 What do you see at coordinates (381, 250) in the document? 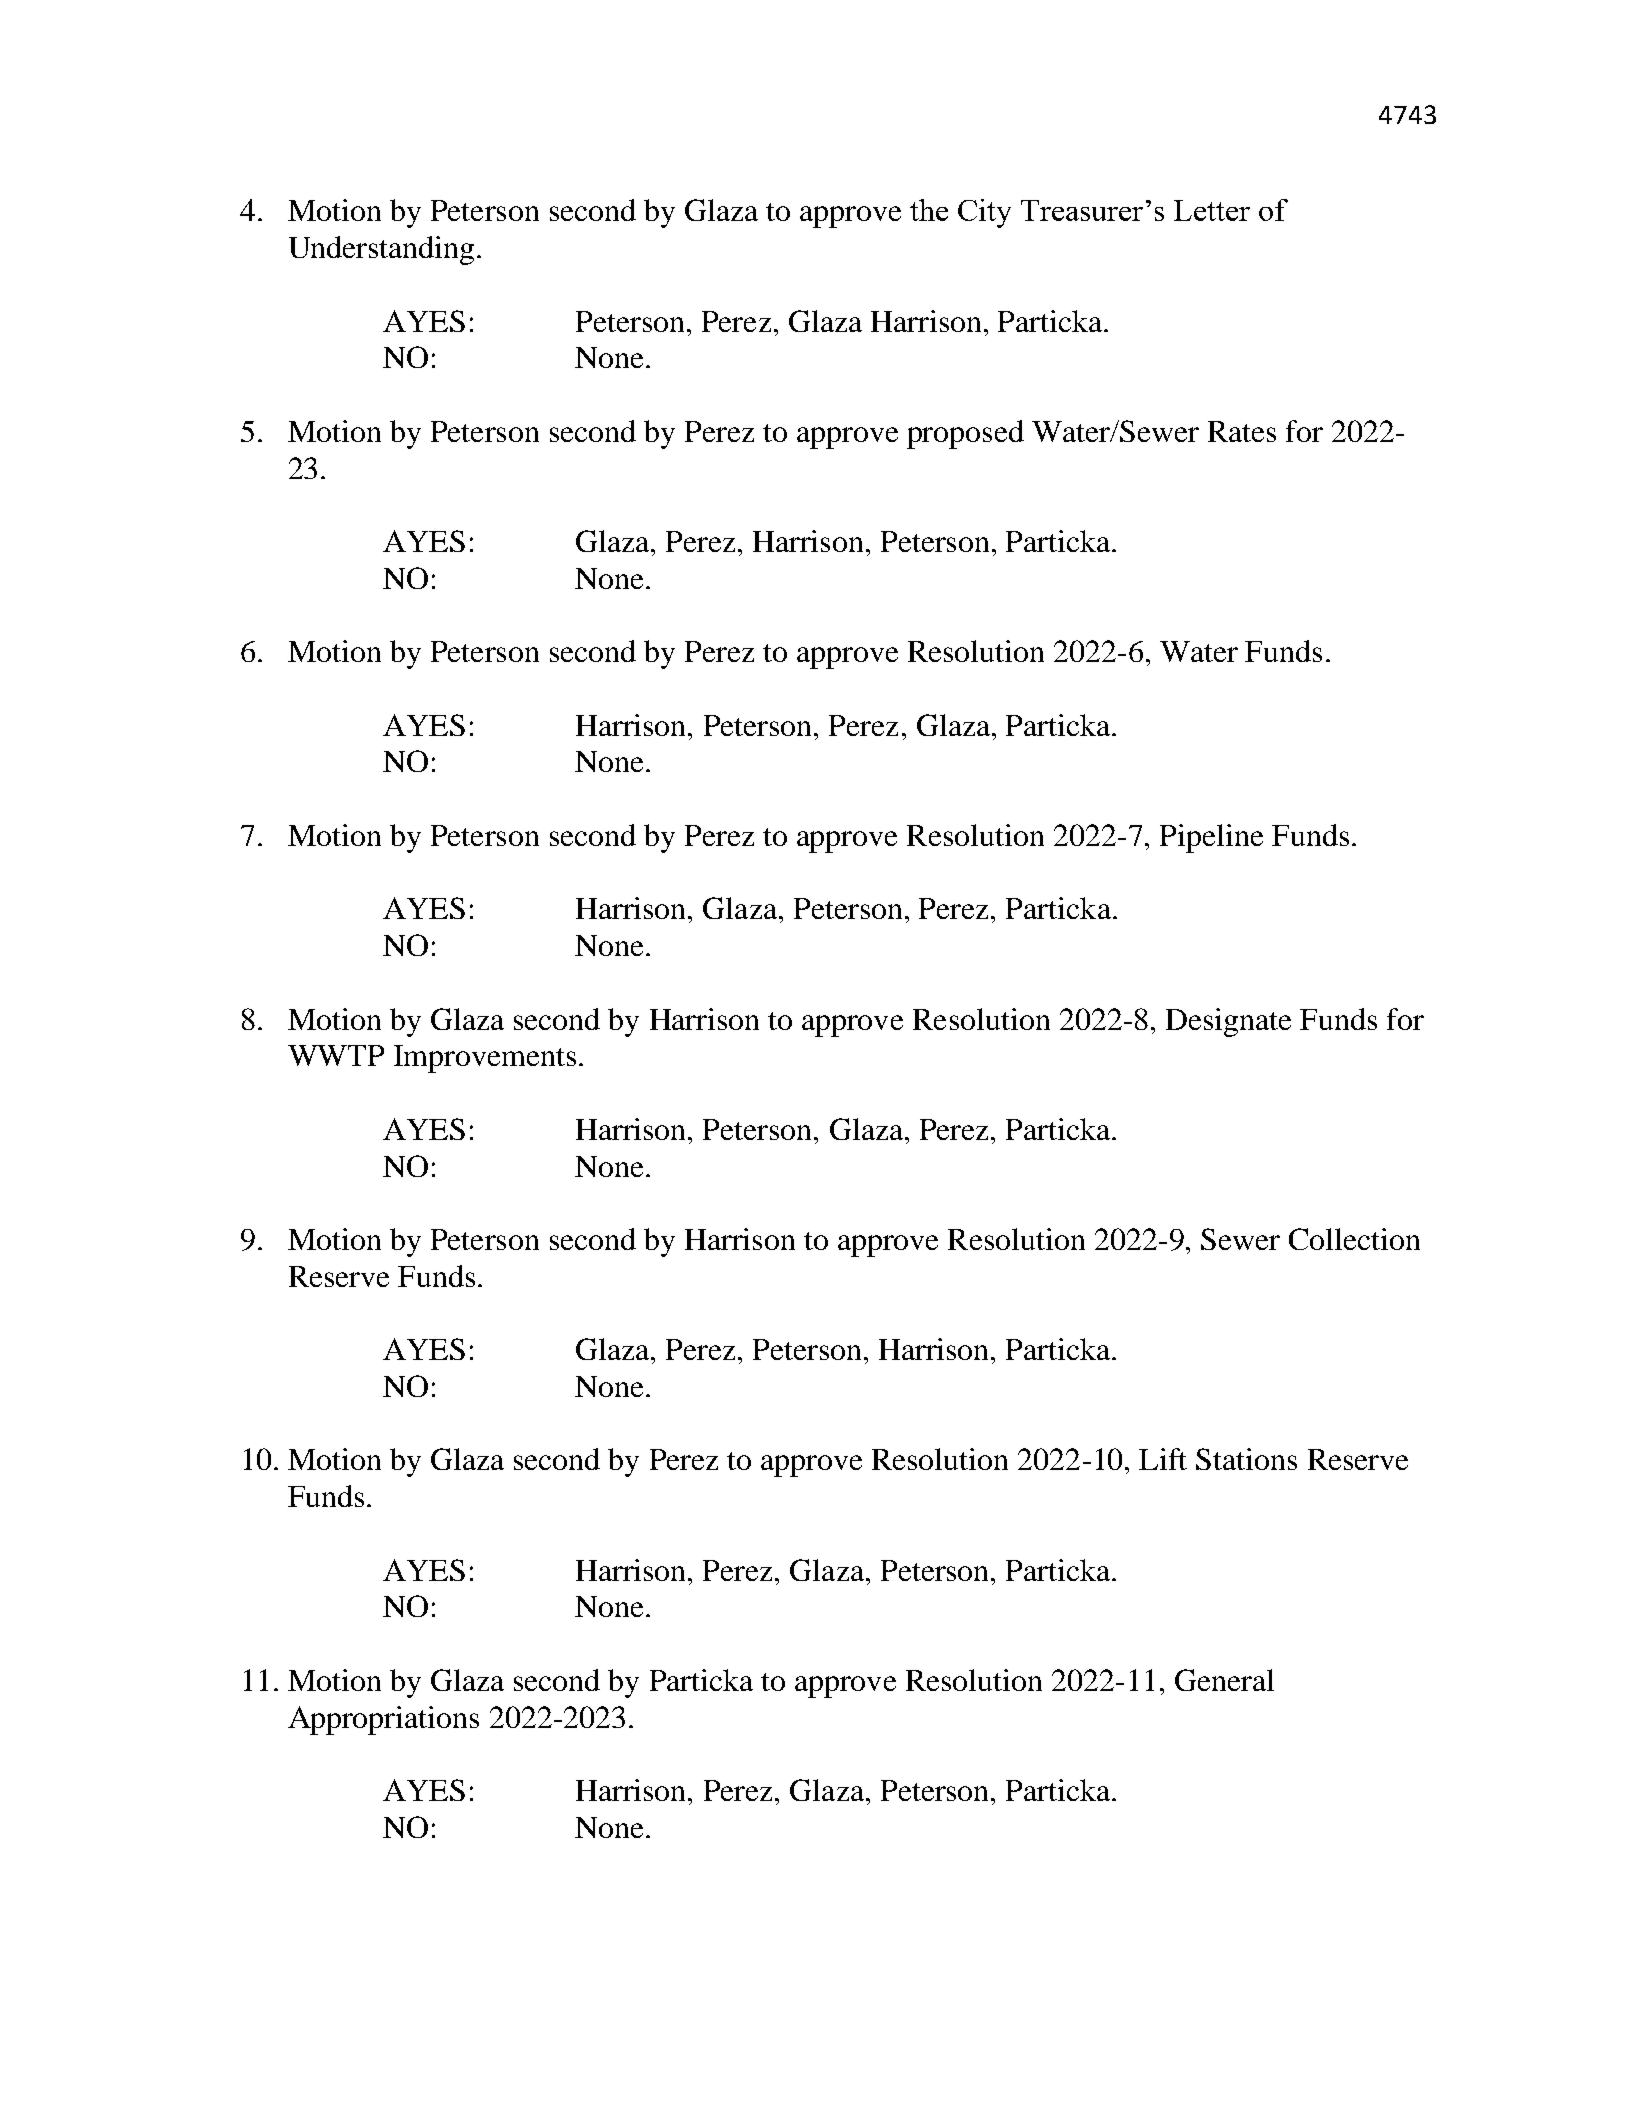
I see `Understanding` at bounding box center [381, 250].
